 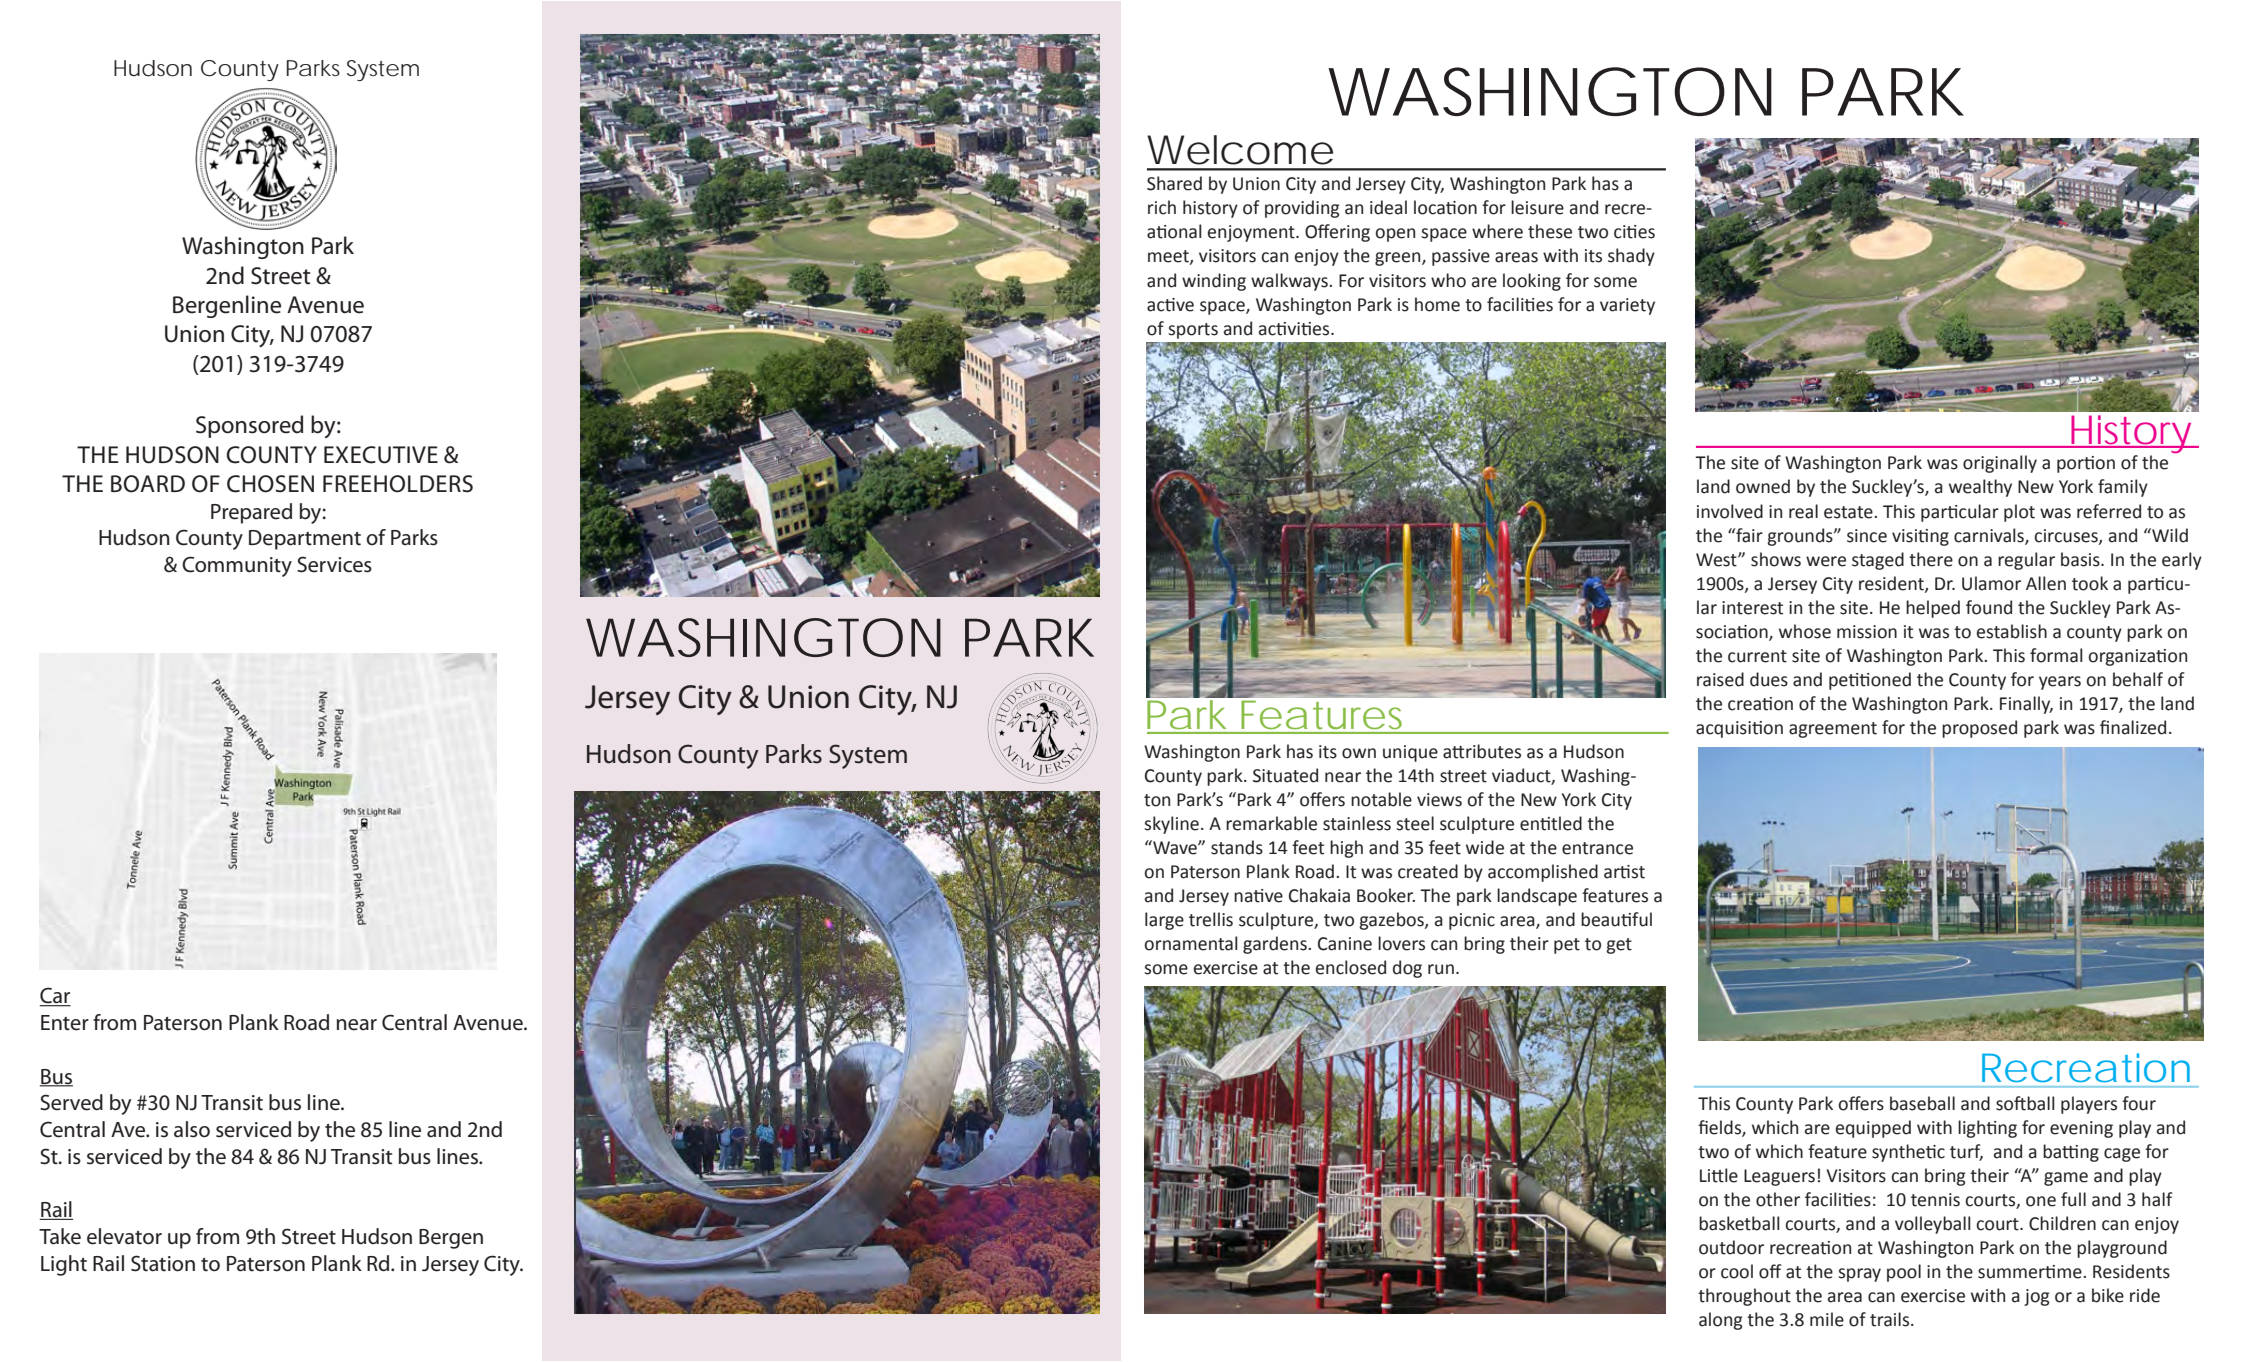 I want to click on pool, so click(x=1904, y=1273).
